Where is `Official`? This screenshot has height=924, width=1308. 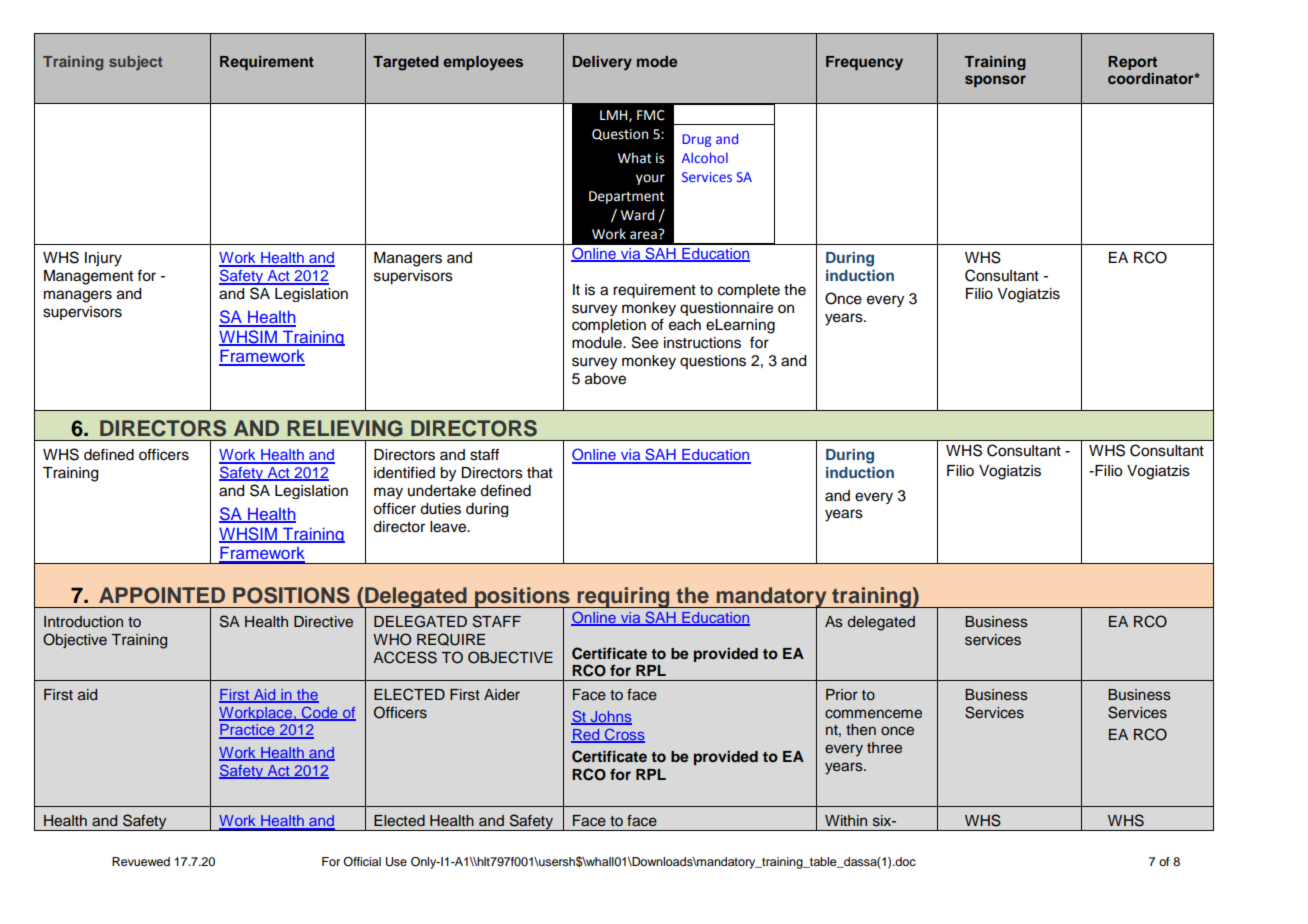 Official is located at coordinates (362, 861).
